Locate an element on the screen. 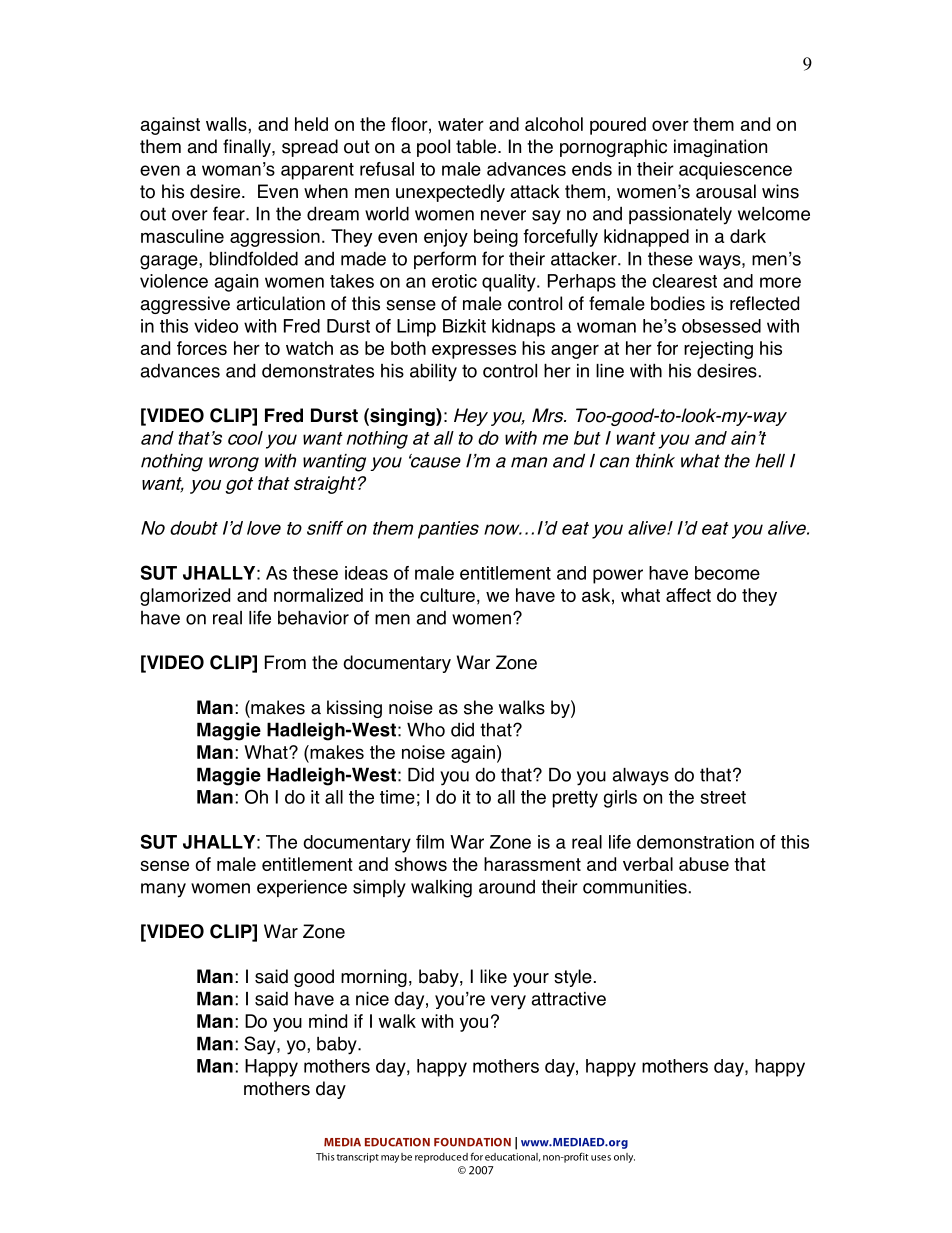  From is located at coordinates (285, 662).
